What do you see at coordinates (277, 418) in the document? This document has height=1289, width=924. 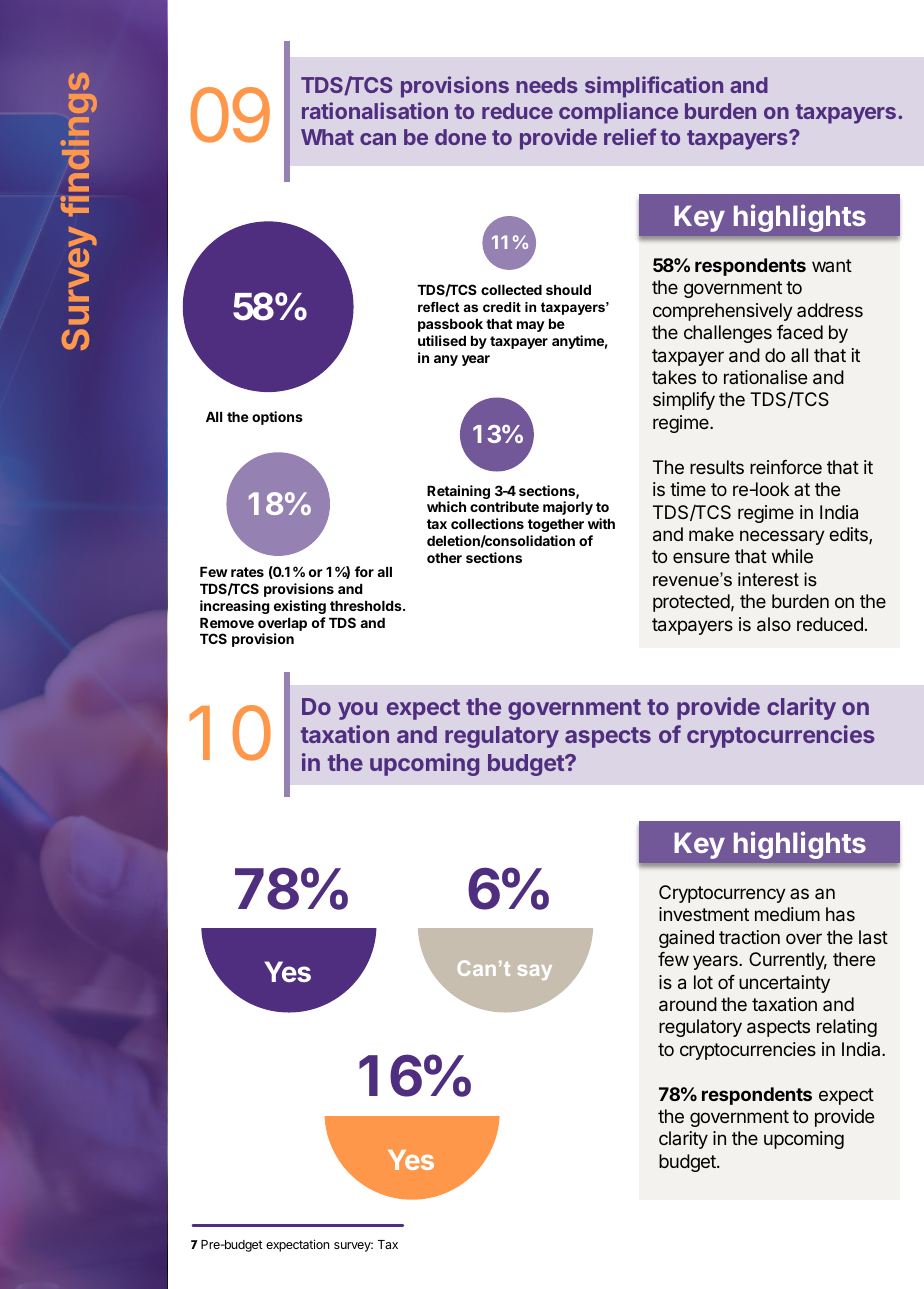 I see `options` at bounding box center [277, 418].
